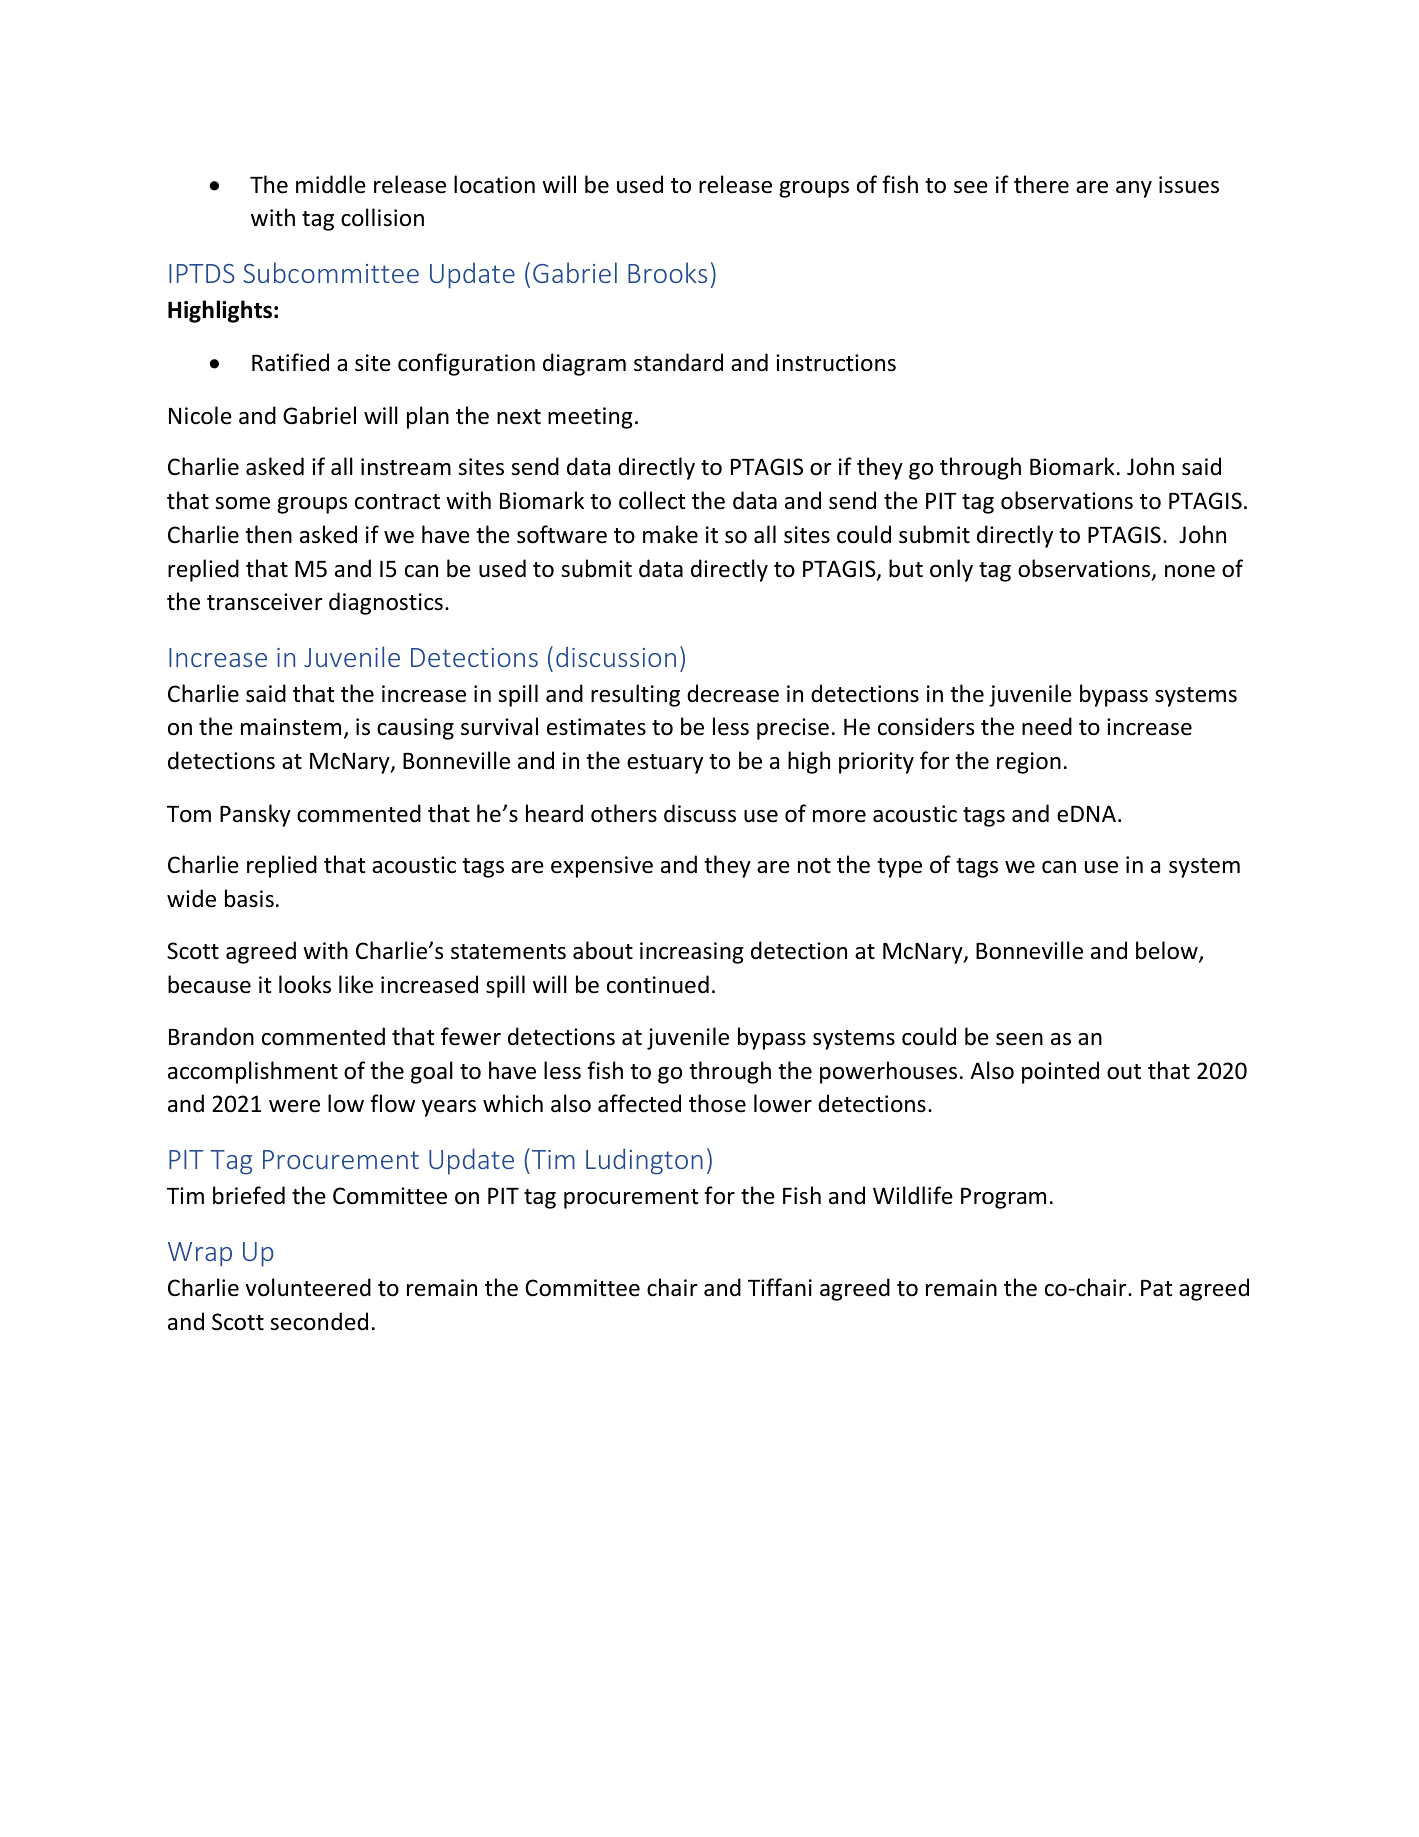  Describe the element at coordinates (1019, 1039) in the screenshot. I see `seen` at that location.
